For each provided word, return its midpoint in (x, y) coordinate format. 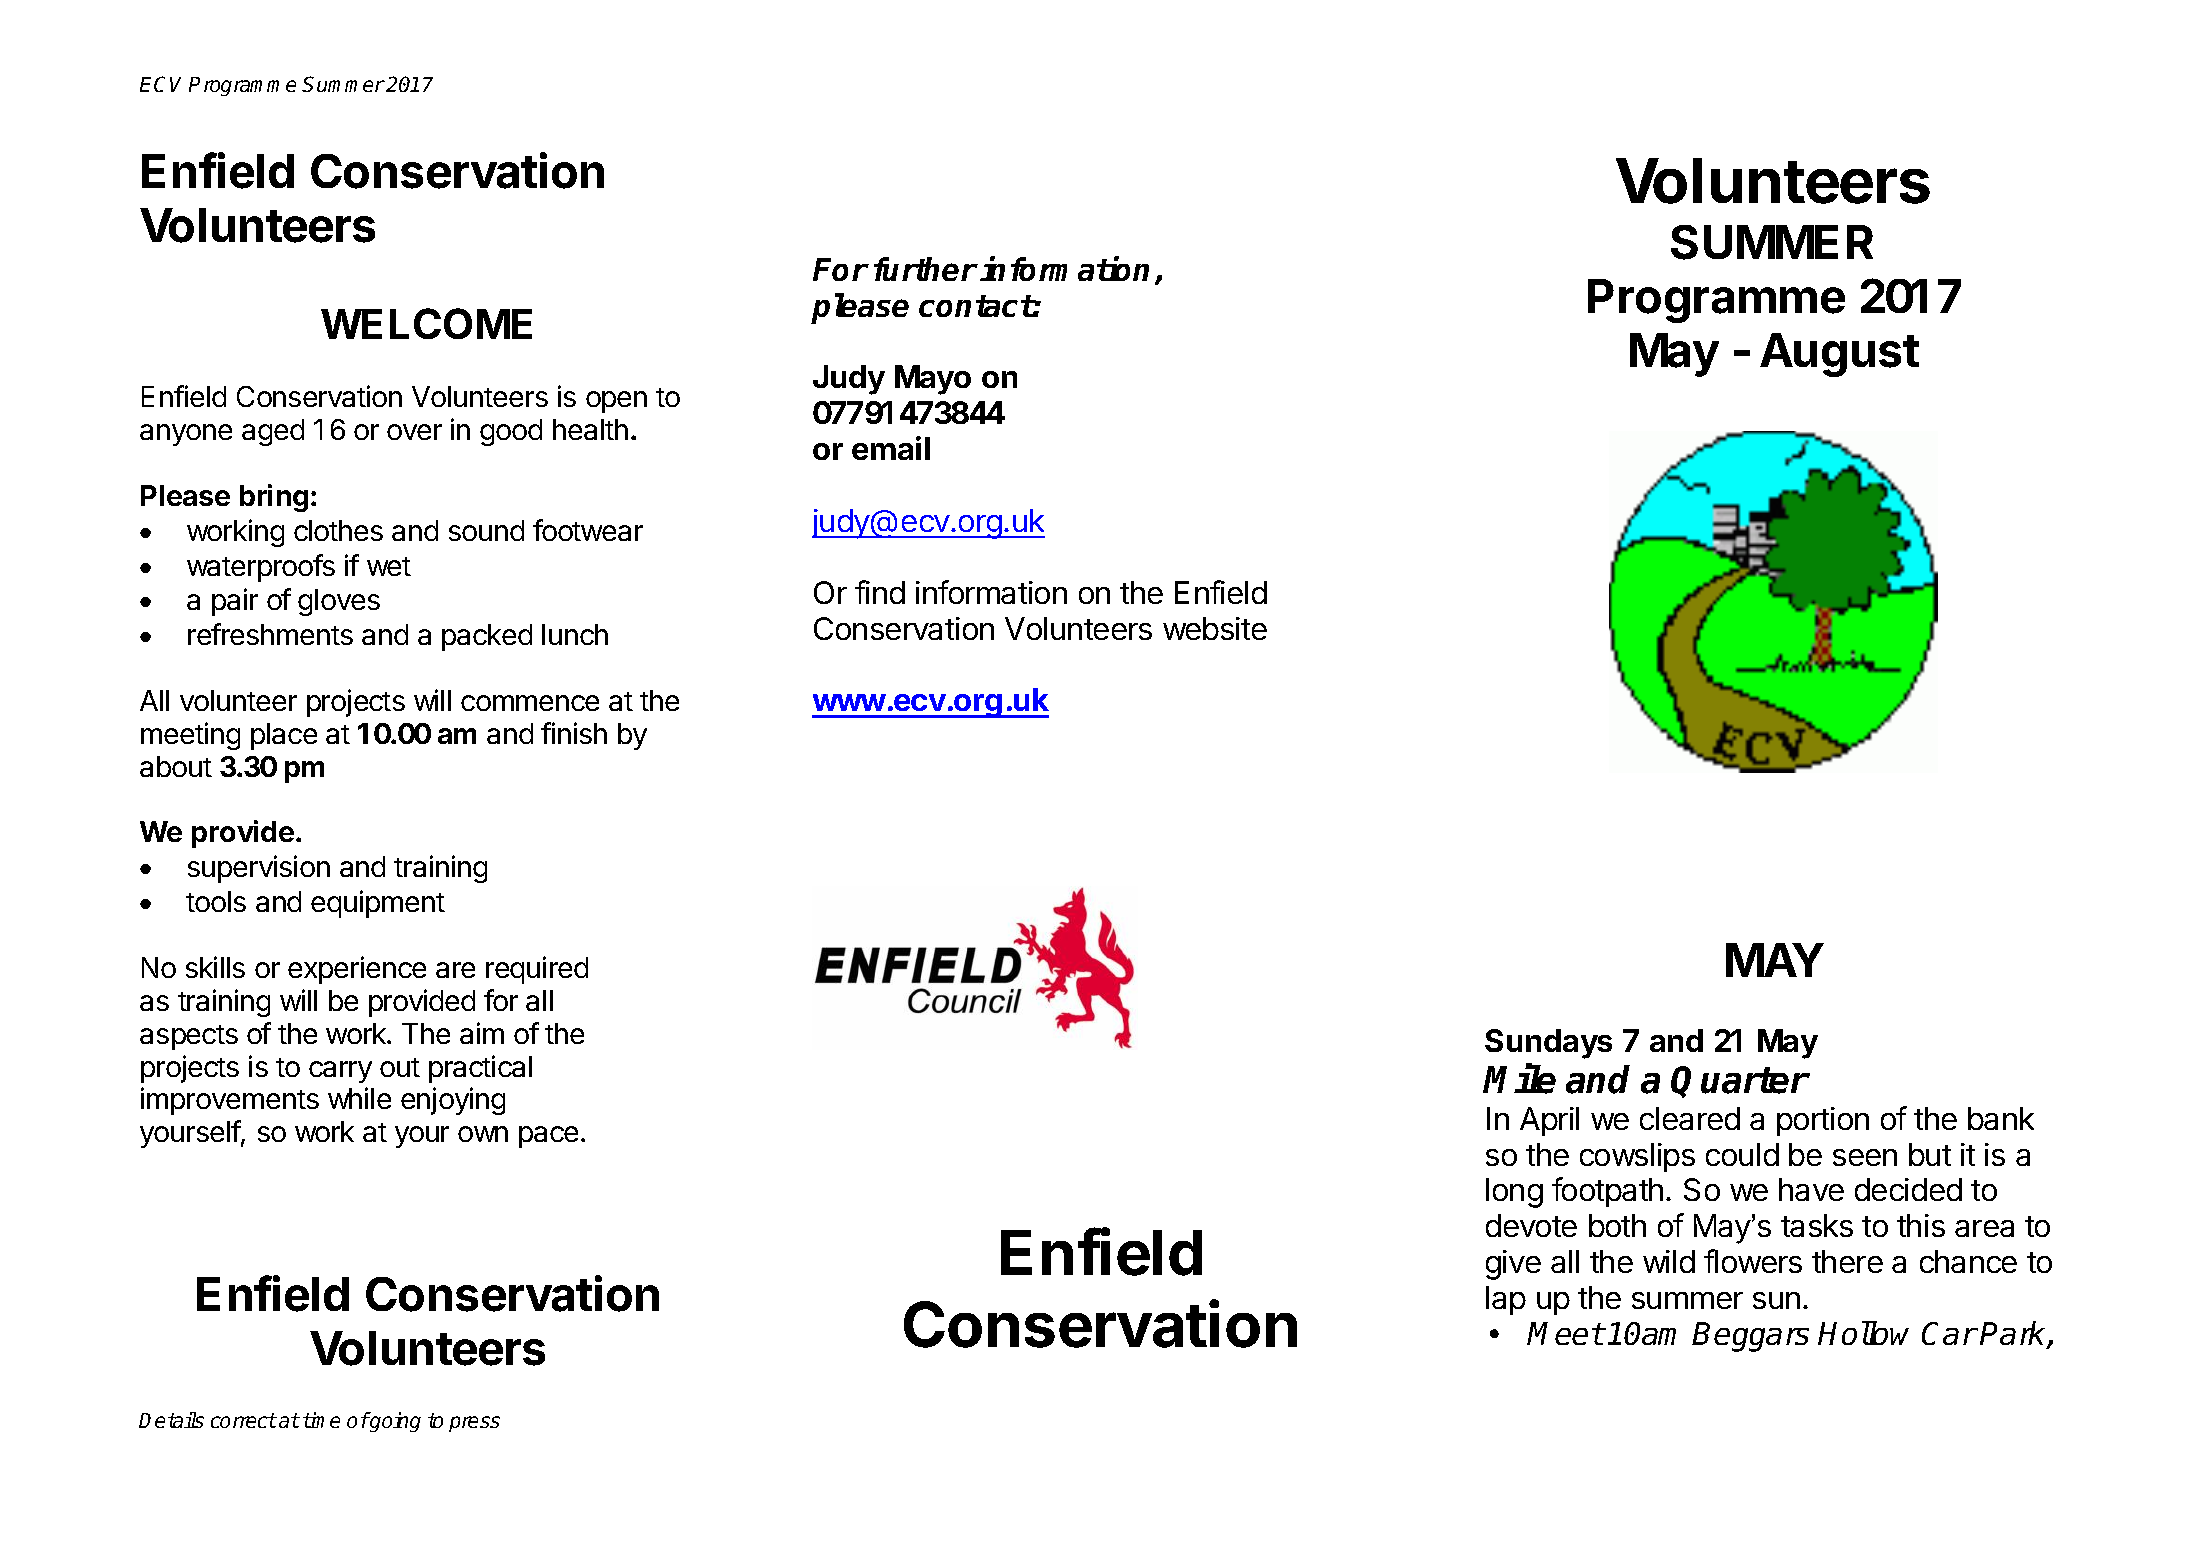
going (394, 1422)
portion (1823, 1121)
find (880, 592)
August (1839, 355)
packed (487, 637)
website (1215, 628)
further (925, 269)
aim (482, 1033)
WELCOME (426, 323)
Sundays (1548, 1044)
